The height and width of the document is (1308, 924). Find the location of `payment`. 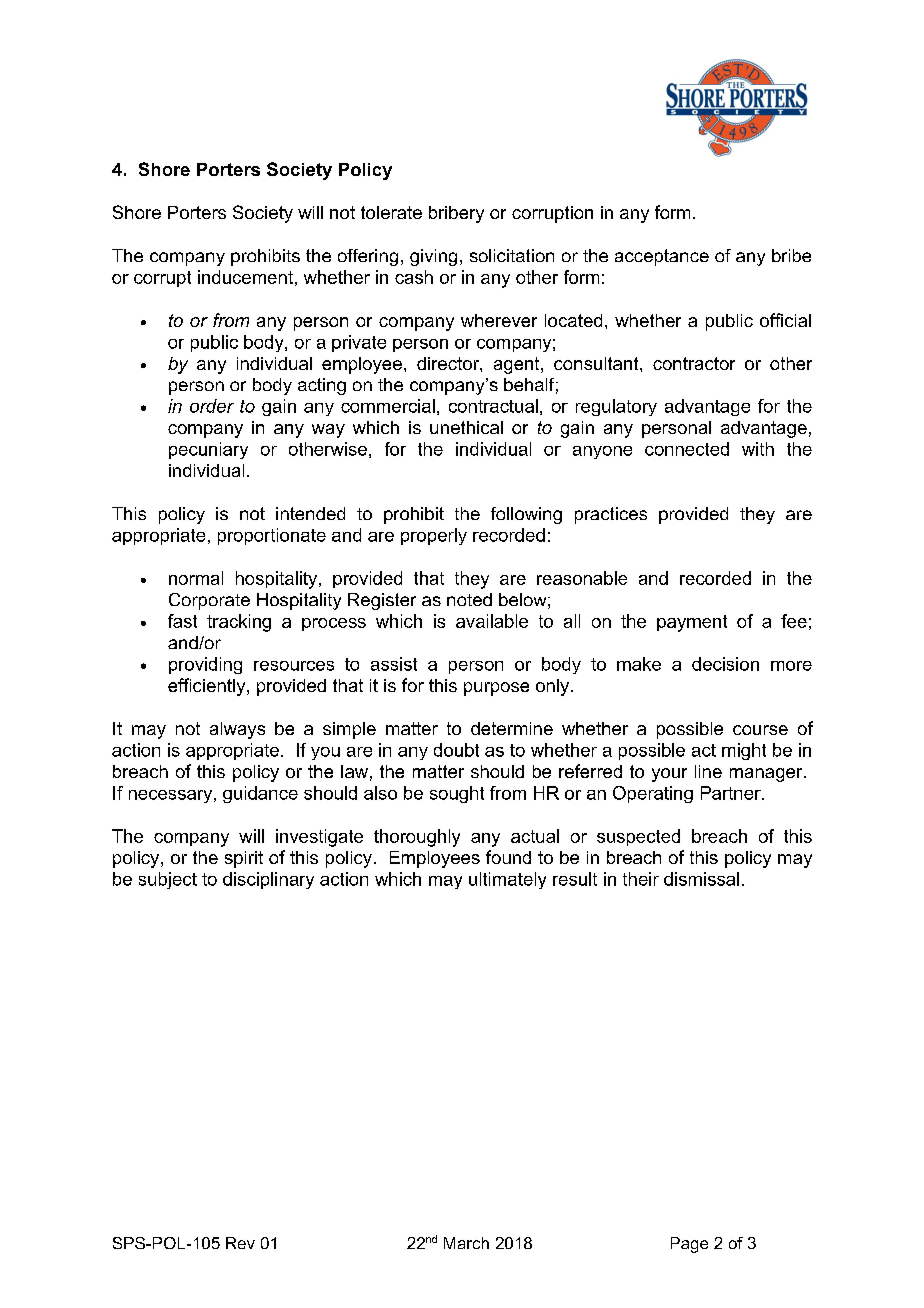

payment is located at coordinates (692, 623).
